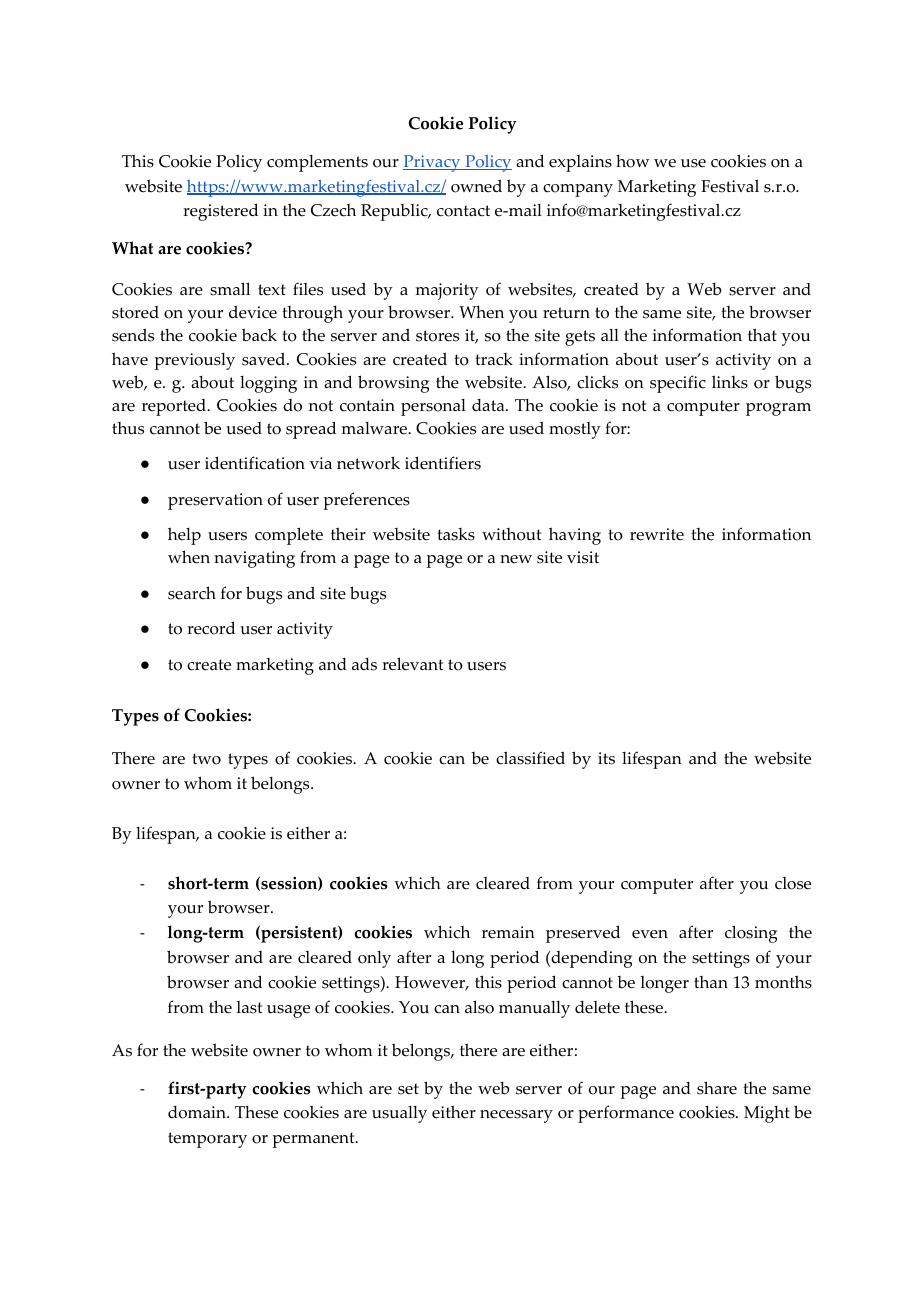  I want to click on remain, so click(508, 932).
